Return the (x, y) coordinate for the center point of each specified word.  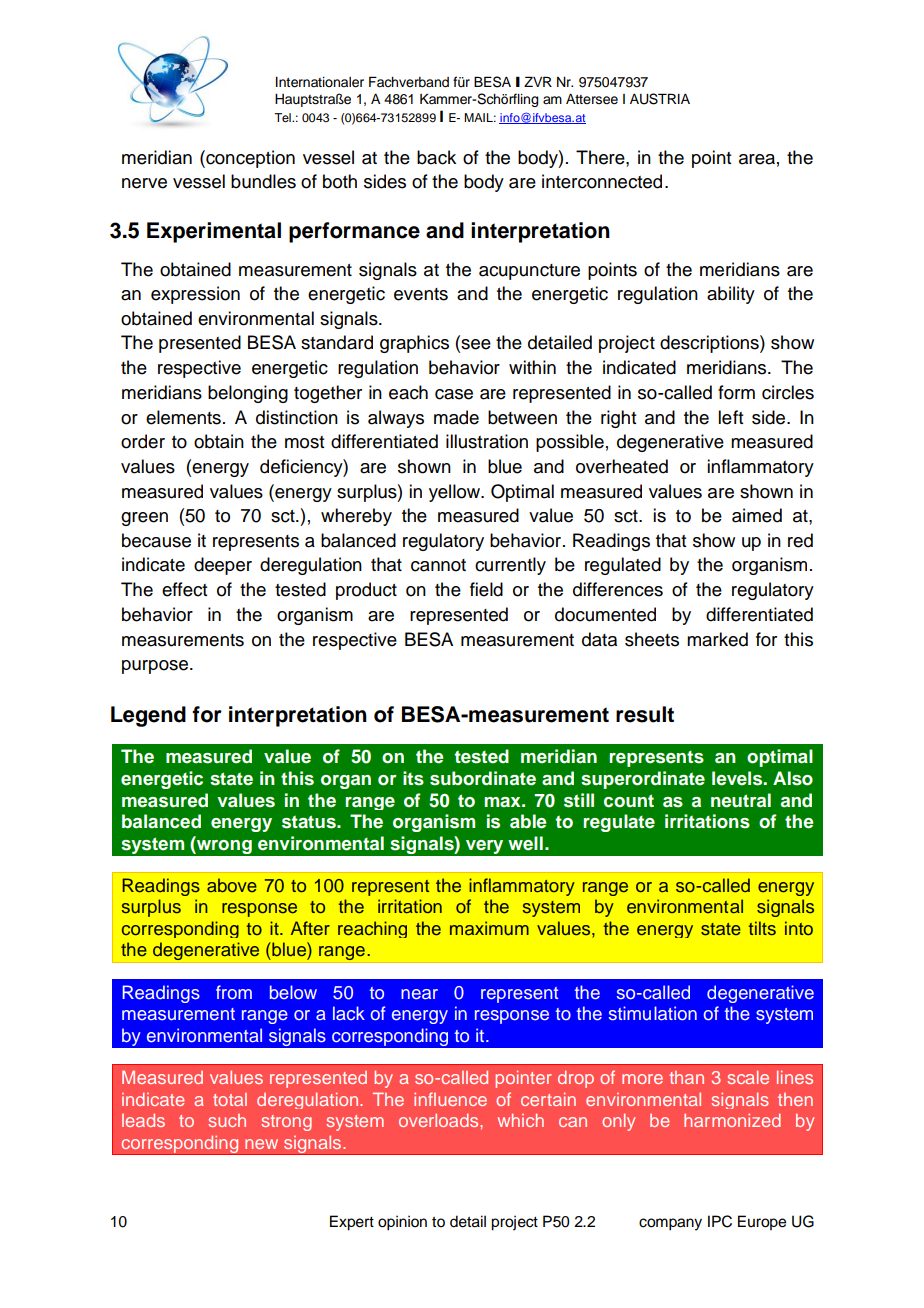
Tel (283, 117)
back (436, 157)
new (261, 1144)
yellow (456, 493)
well (525, 843)
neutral (741, 800)
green (144, 519)
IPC (720, 1221)
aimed (757, 515)
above (232, 885)
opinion (402, 1223)
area (757, 159)
